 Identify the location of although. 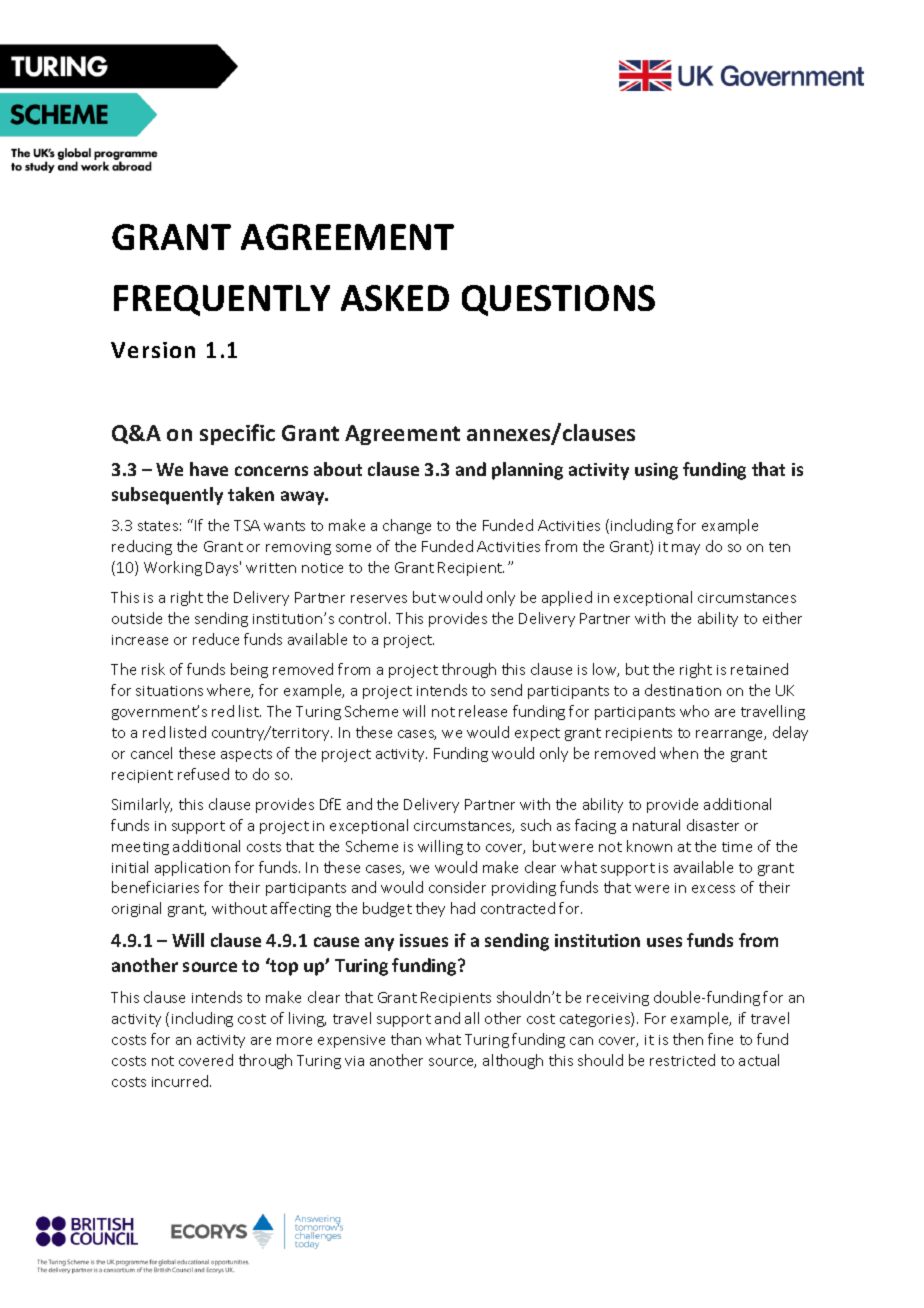
(513, 1061).
